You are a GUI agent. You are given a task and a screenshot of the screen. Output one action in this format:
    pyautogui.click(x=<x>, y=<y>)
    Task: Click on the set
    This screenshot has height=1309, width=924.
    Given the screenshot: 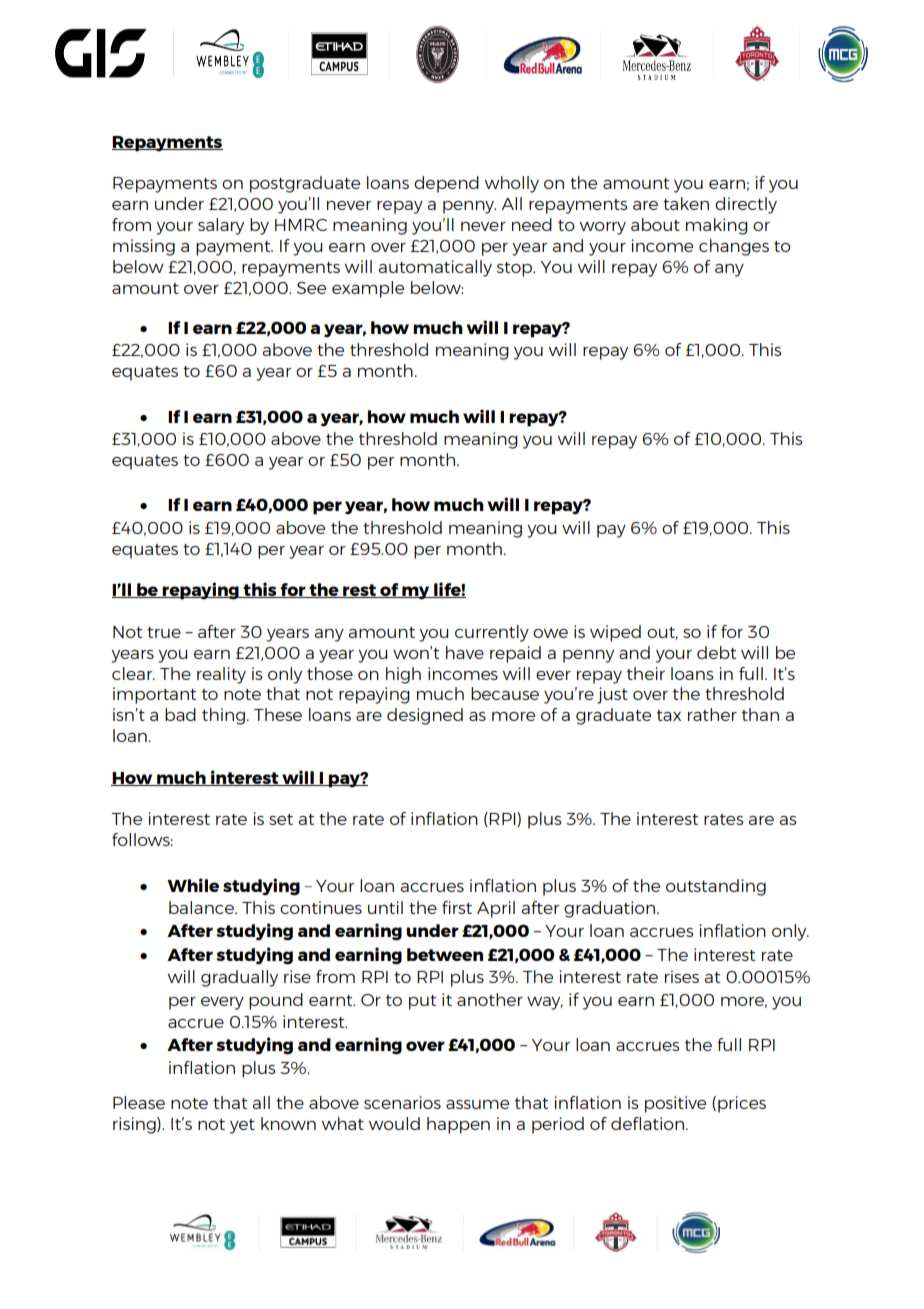 What is the action you would take?
    pyautogui.click(x=281, y=819)
